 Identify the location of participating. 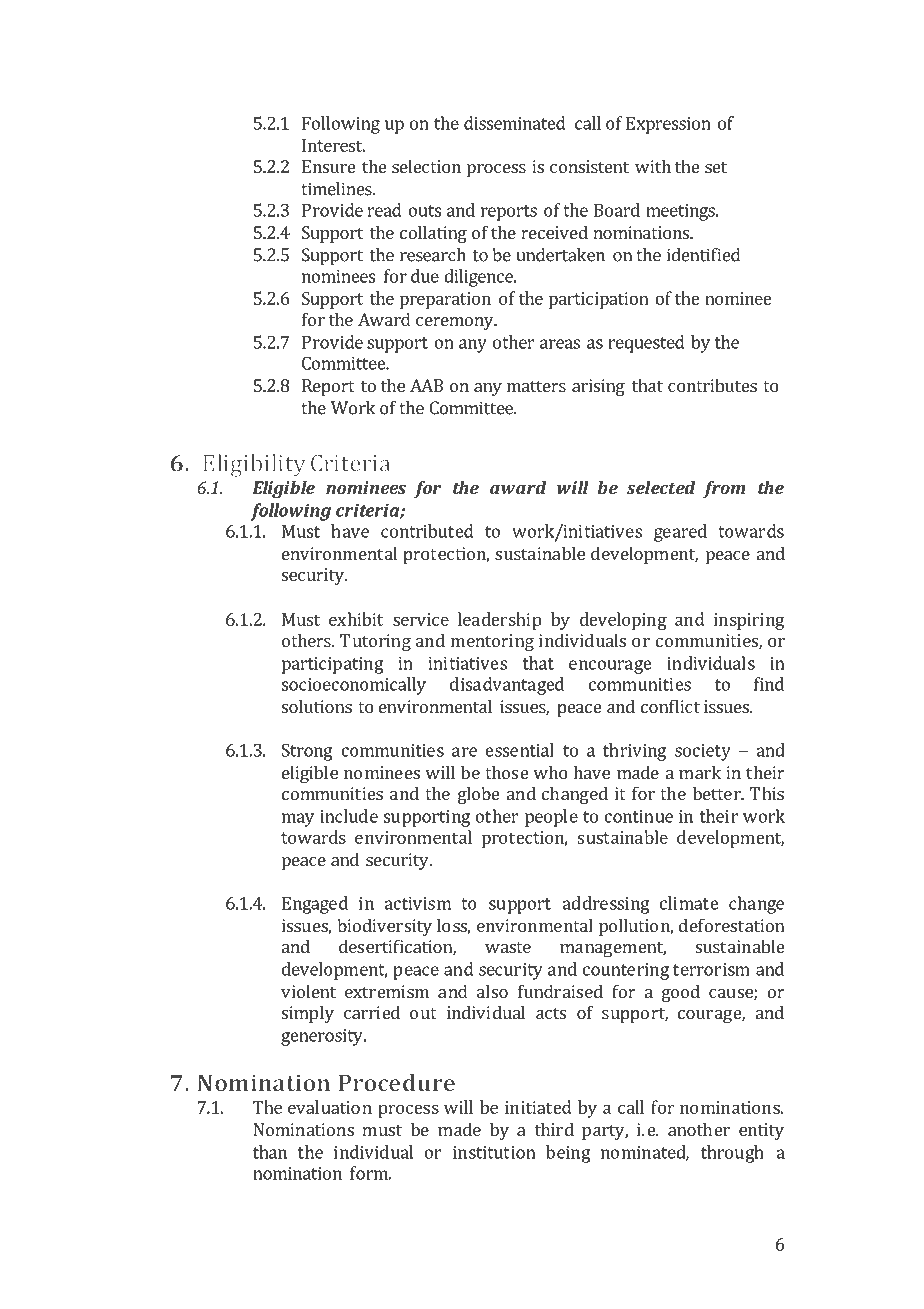
(333, 665).
